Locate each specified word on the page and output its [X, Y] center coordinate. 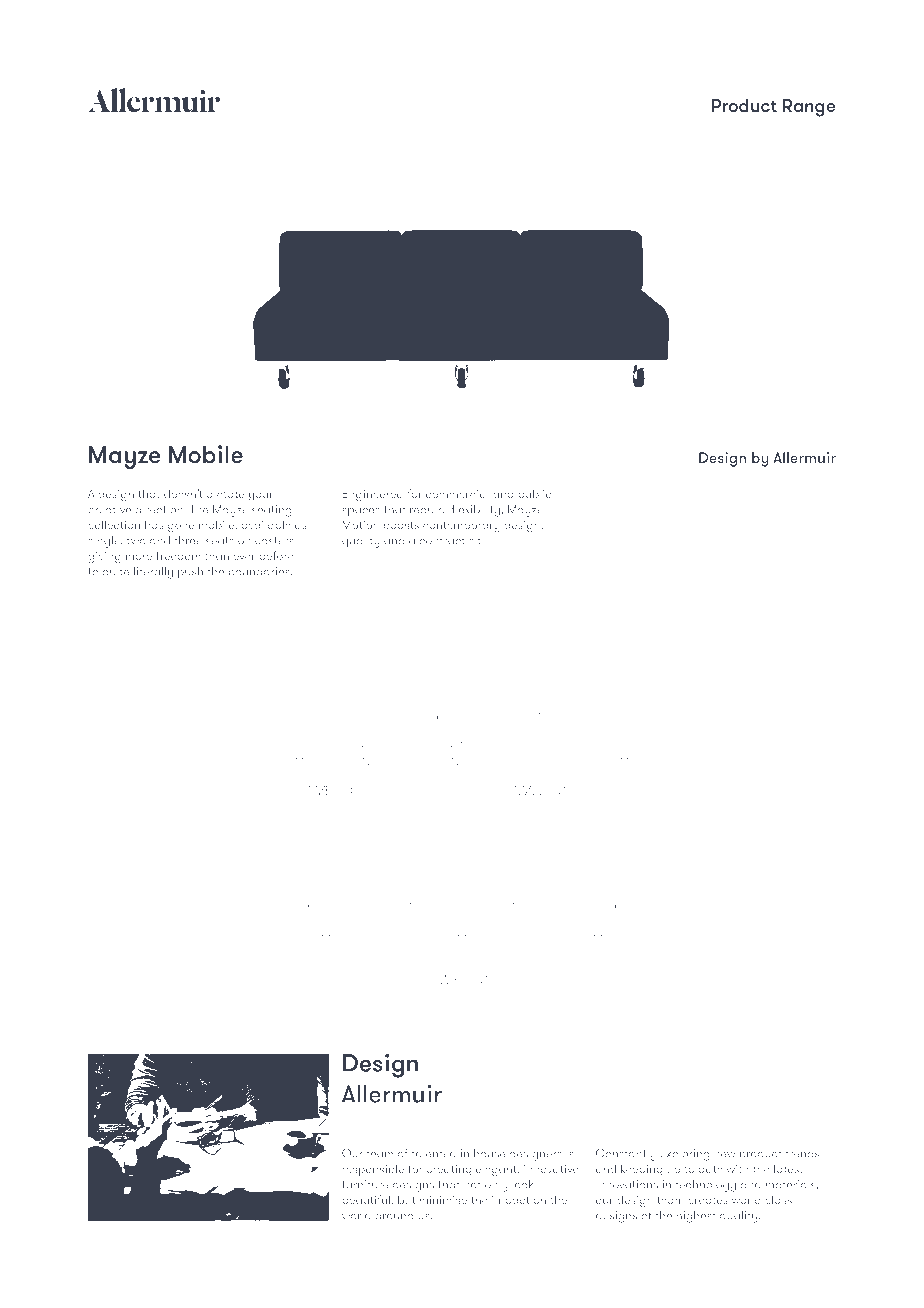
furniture [365, 1184]
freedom [178, 555]
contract [442, 541]
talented [434, 1153]
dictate [225, 494]
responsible [373, 1170]
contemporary [461, 526]
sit [476, 540]
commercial [457, 494]
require [429, 510]
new [725, 1155]
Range [809, 108]
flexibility [476, 511]
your [261, 496]
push [190, 573]
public [535, 495]
